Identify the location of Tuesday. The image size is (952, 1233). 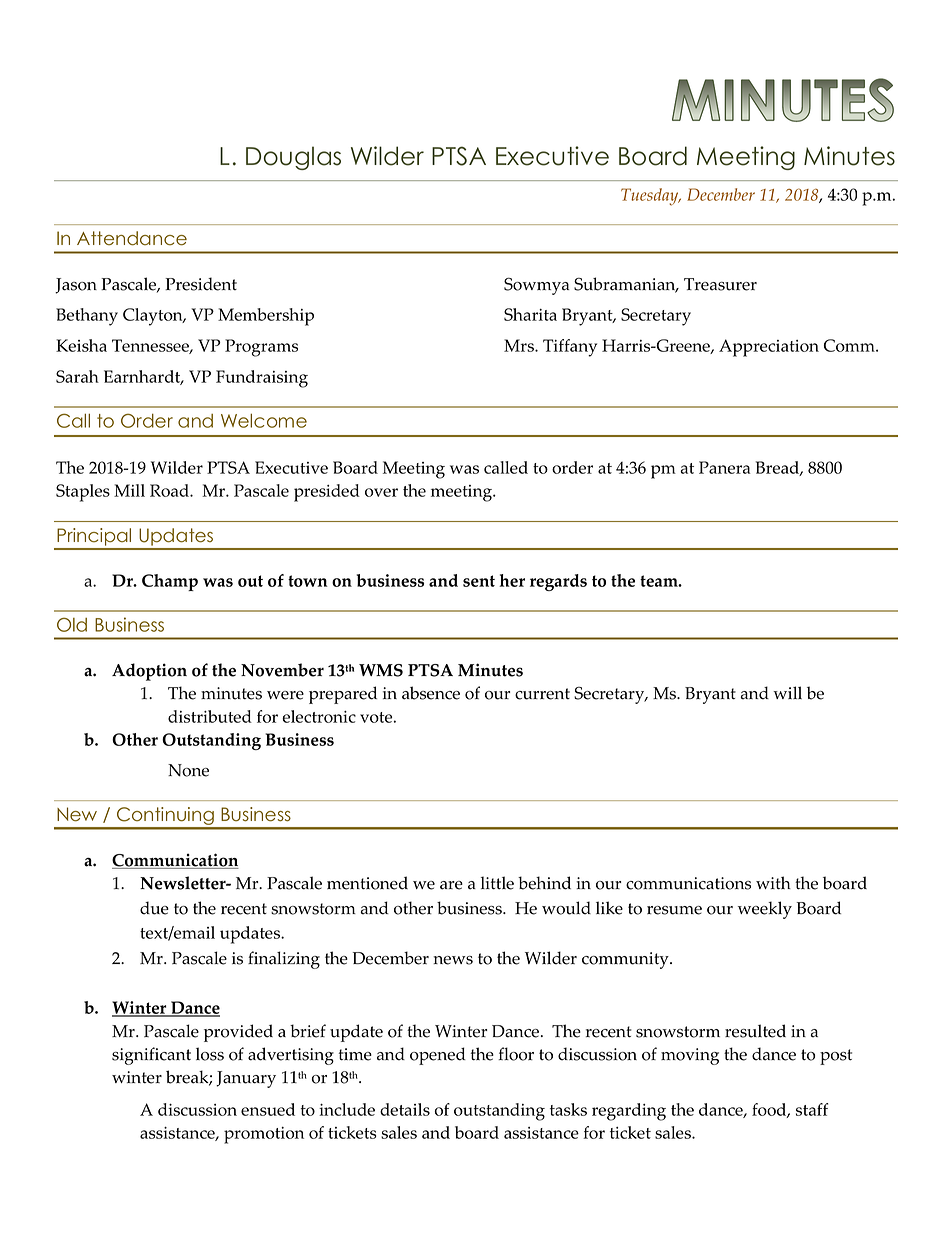
(651, 197).
